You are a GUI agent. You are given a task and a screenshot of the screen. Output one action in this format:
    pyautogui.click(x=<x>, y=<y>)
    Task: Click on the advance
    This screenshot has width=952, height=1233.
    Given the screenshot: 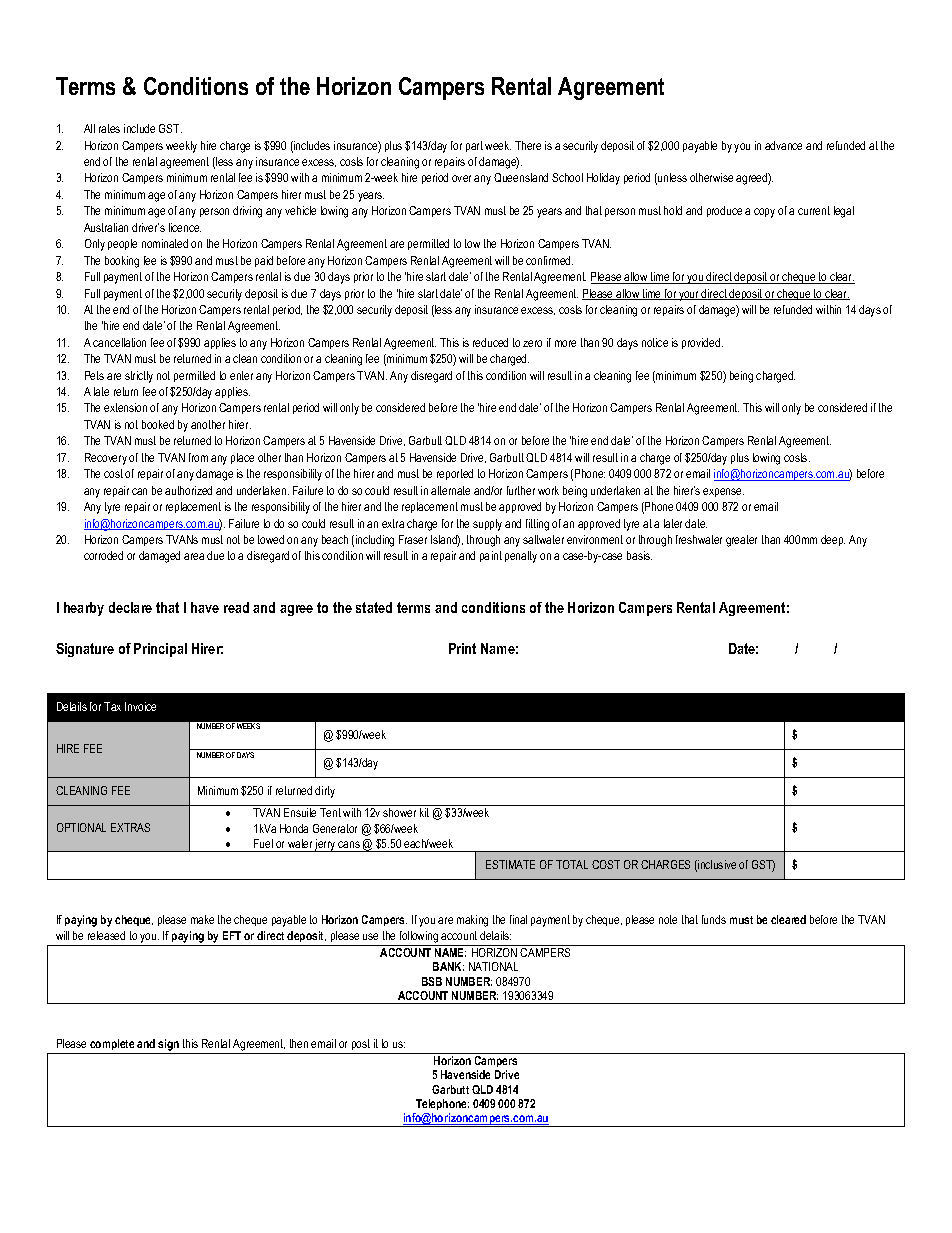 What is the action you would take?
    pyautogui.click(x=783, y=145)
